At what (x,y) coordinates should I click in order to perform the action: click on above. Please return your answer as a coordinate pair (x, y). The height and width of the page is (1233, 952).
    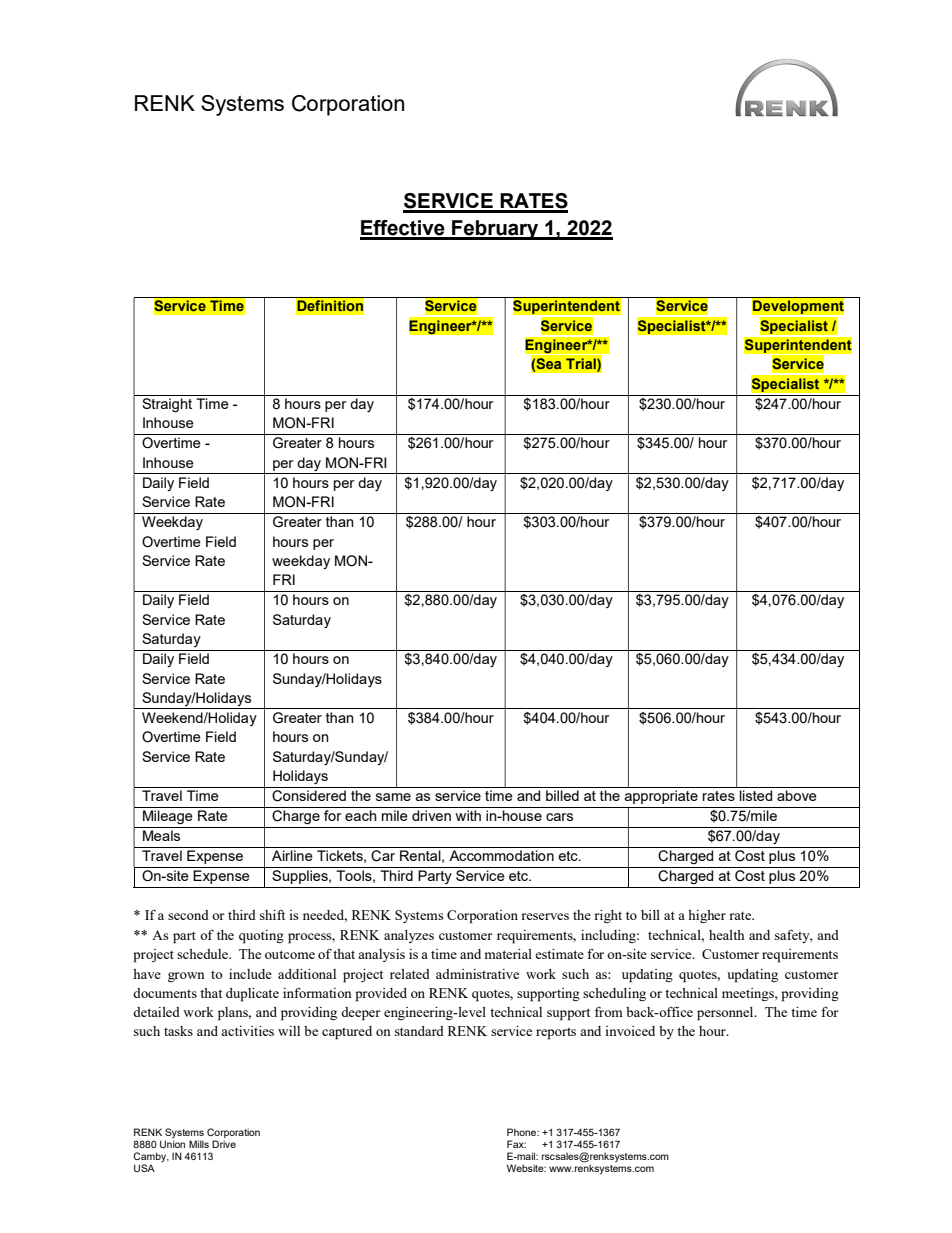
    Looking at the image, I should click on (797, 795).
